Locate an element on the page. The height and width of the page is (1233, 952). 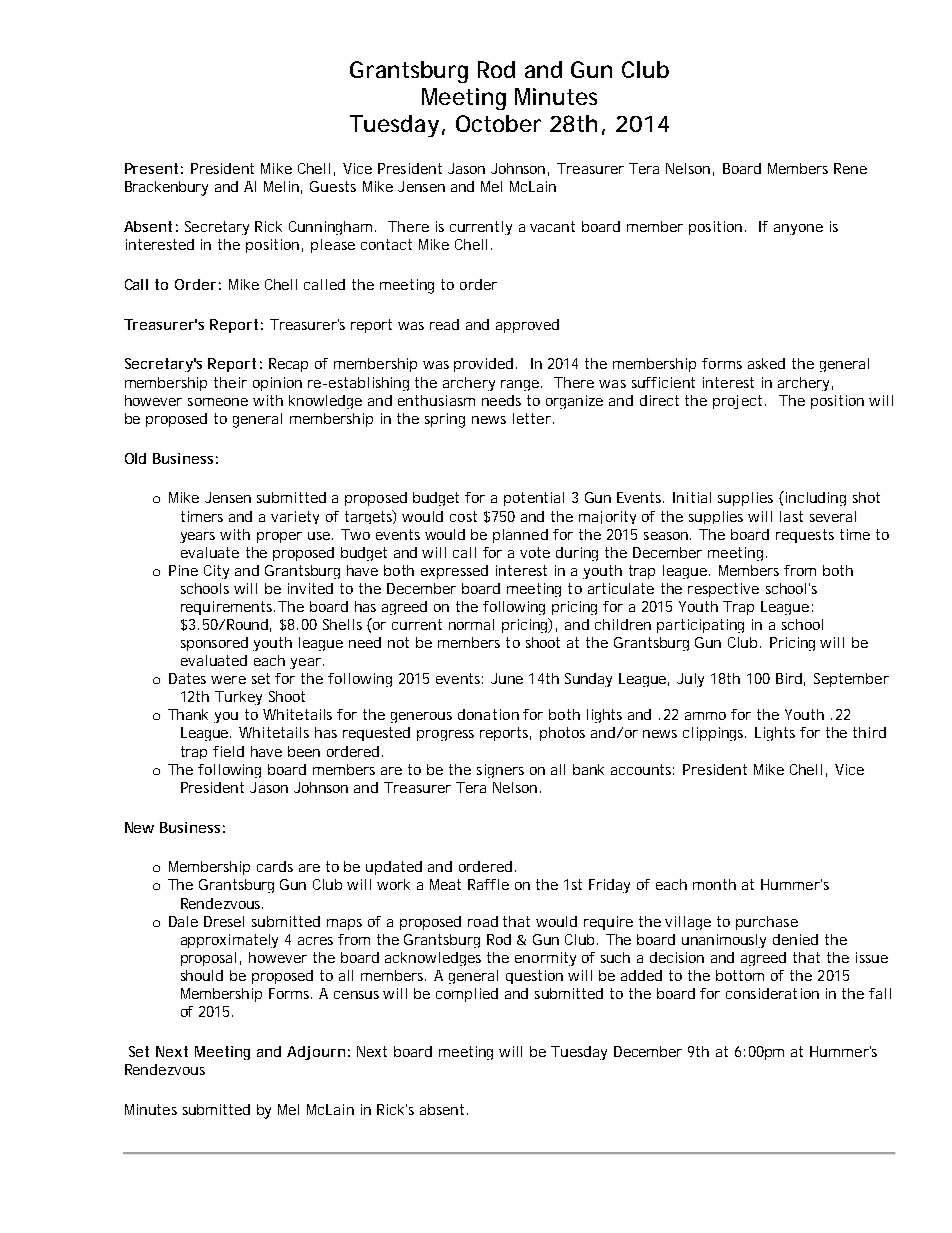
June is located at coordinates (507, 678).
